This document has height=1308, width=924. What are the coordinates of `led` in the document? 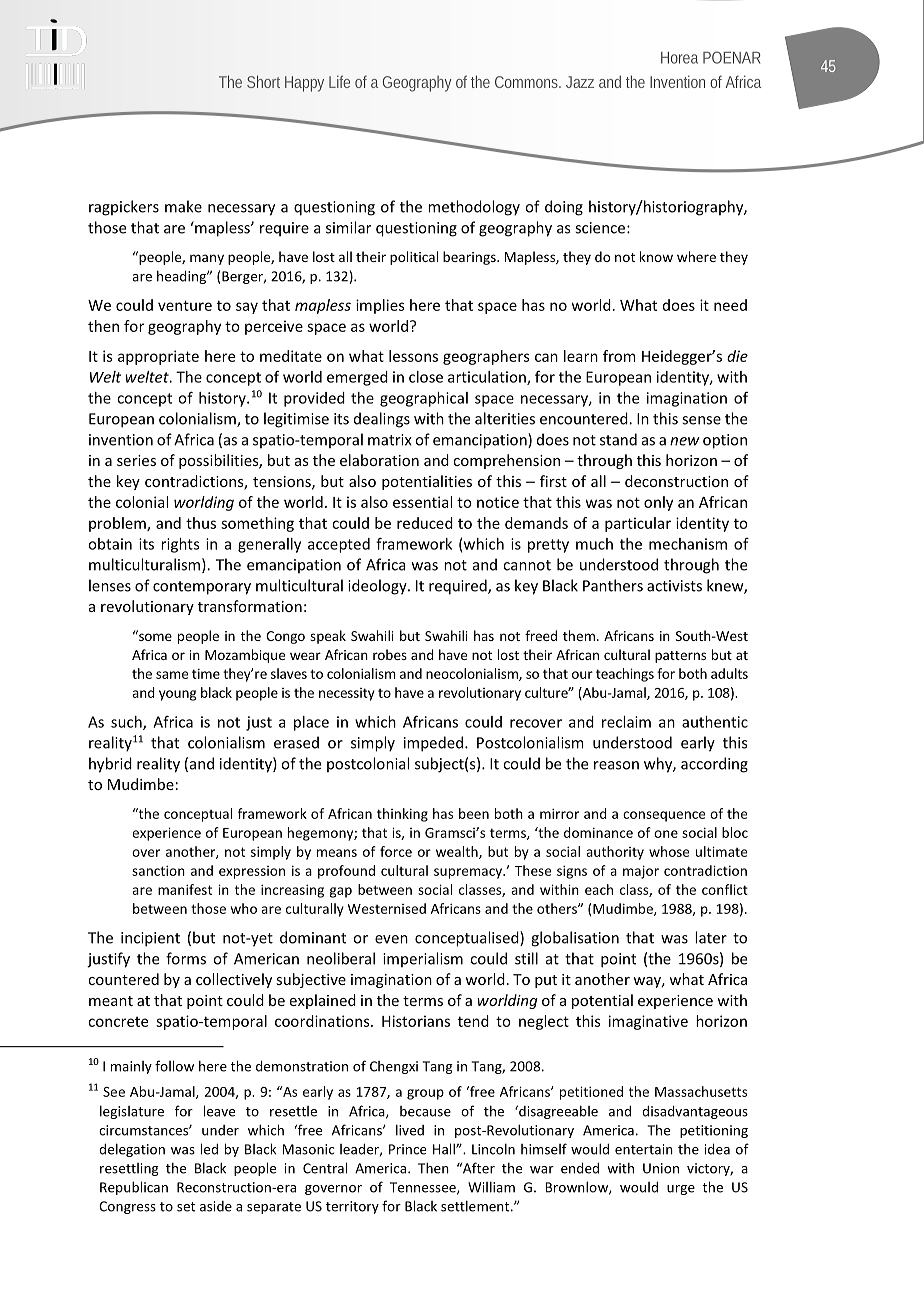 It's located at (209, 1149).
